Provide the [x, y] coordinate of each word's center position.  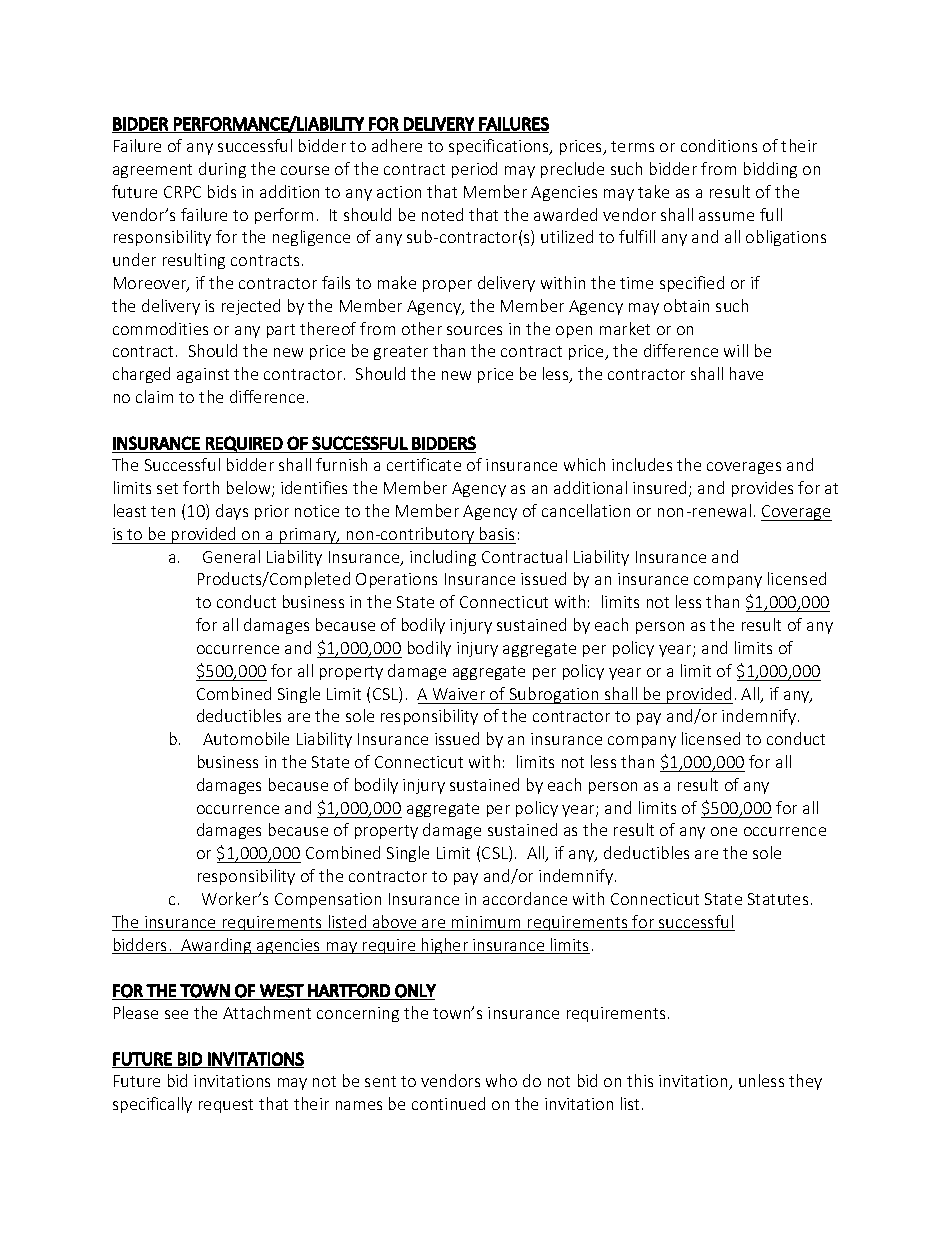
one [724, 831]
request [226, 1106]
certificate [424, 464]
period [474, 170]
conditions [719, 145]
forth [201, 487]
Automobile [246, 738]
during [222, 170]
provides [762, 489]
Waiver [459, 694]
